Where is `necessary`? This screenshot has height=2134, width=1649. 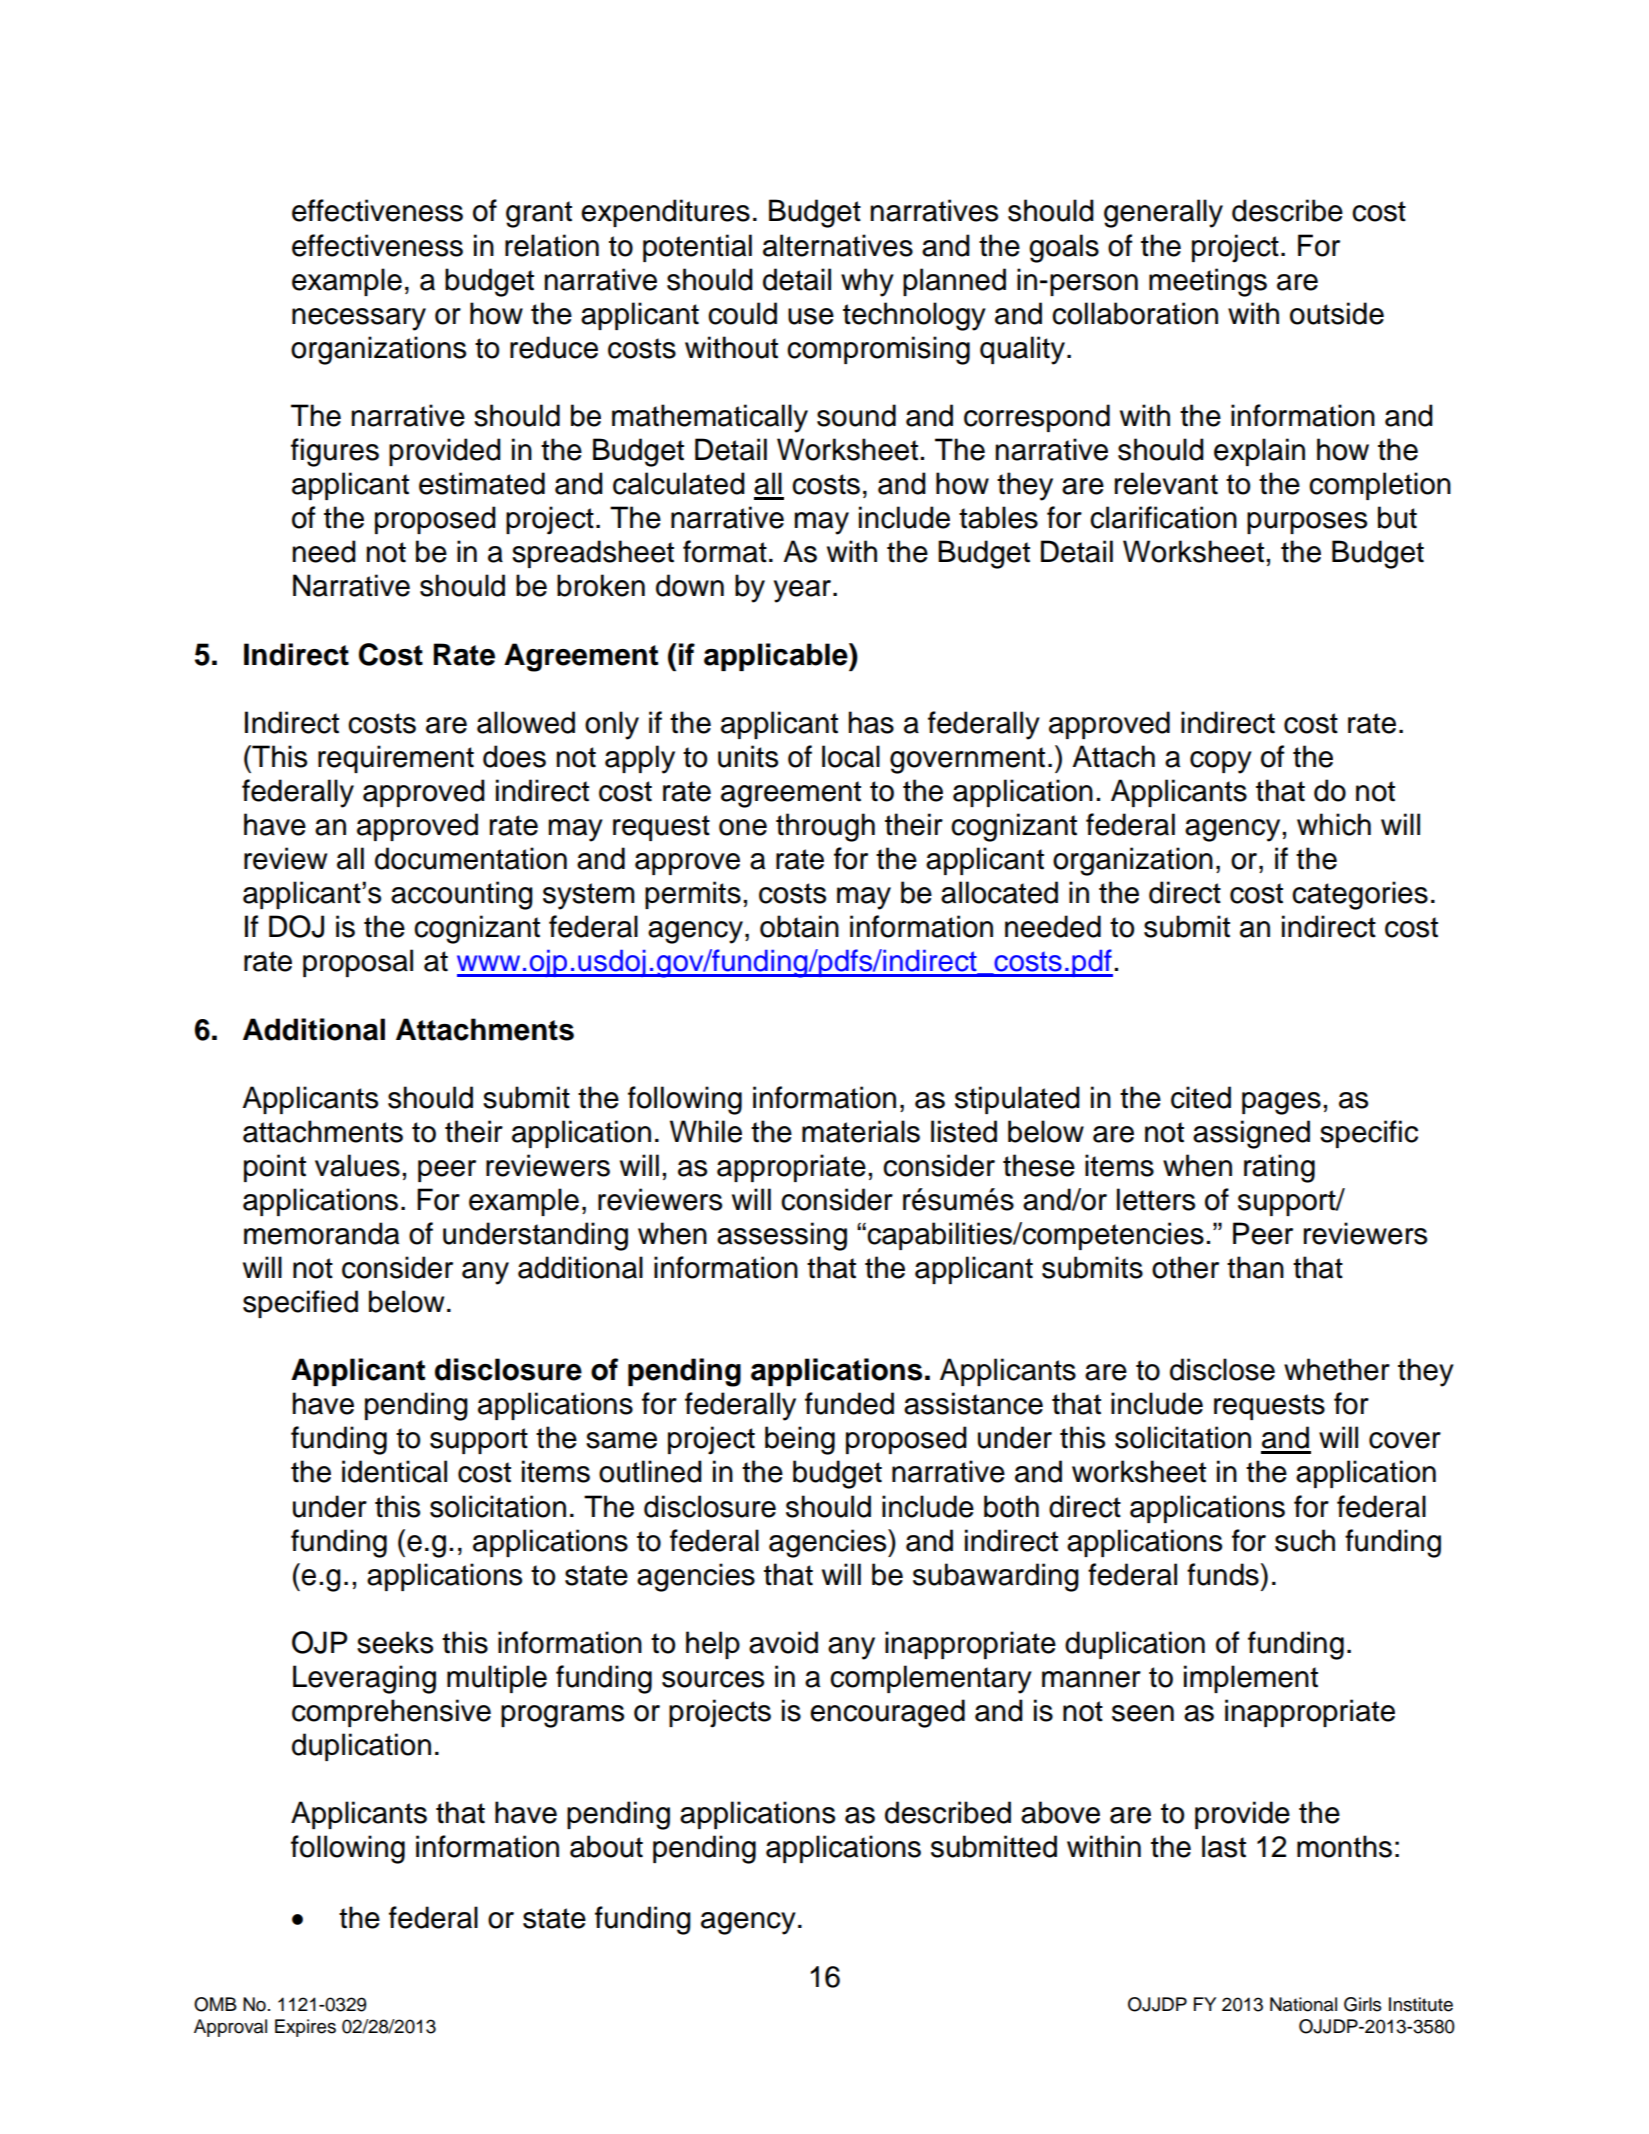 necessary is located at coordinates (359, 319).
